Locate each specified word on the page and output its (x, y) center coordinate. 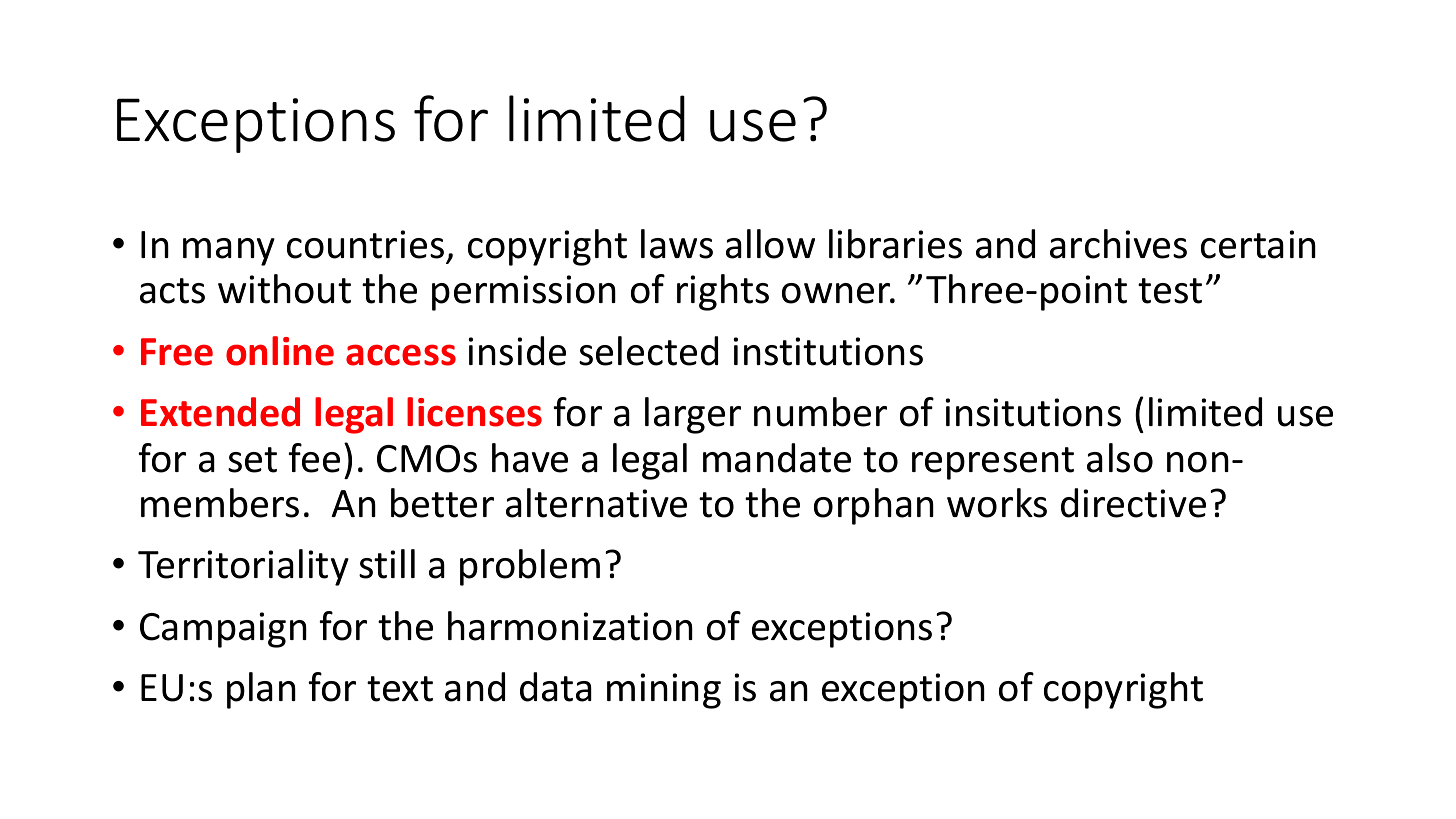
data (556, 687)
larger (693, 415)
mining (664, 691)
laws (677, 244)
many (229, 252)
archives (1118, 244)
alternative (596, 503)
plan (261, 690)
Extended (220, 412)
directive (1133, 503)
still (387, 564)
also (1120, 458)
